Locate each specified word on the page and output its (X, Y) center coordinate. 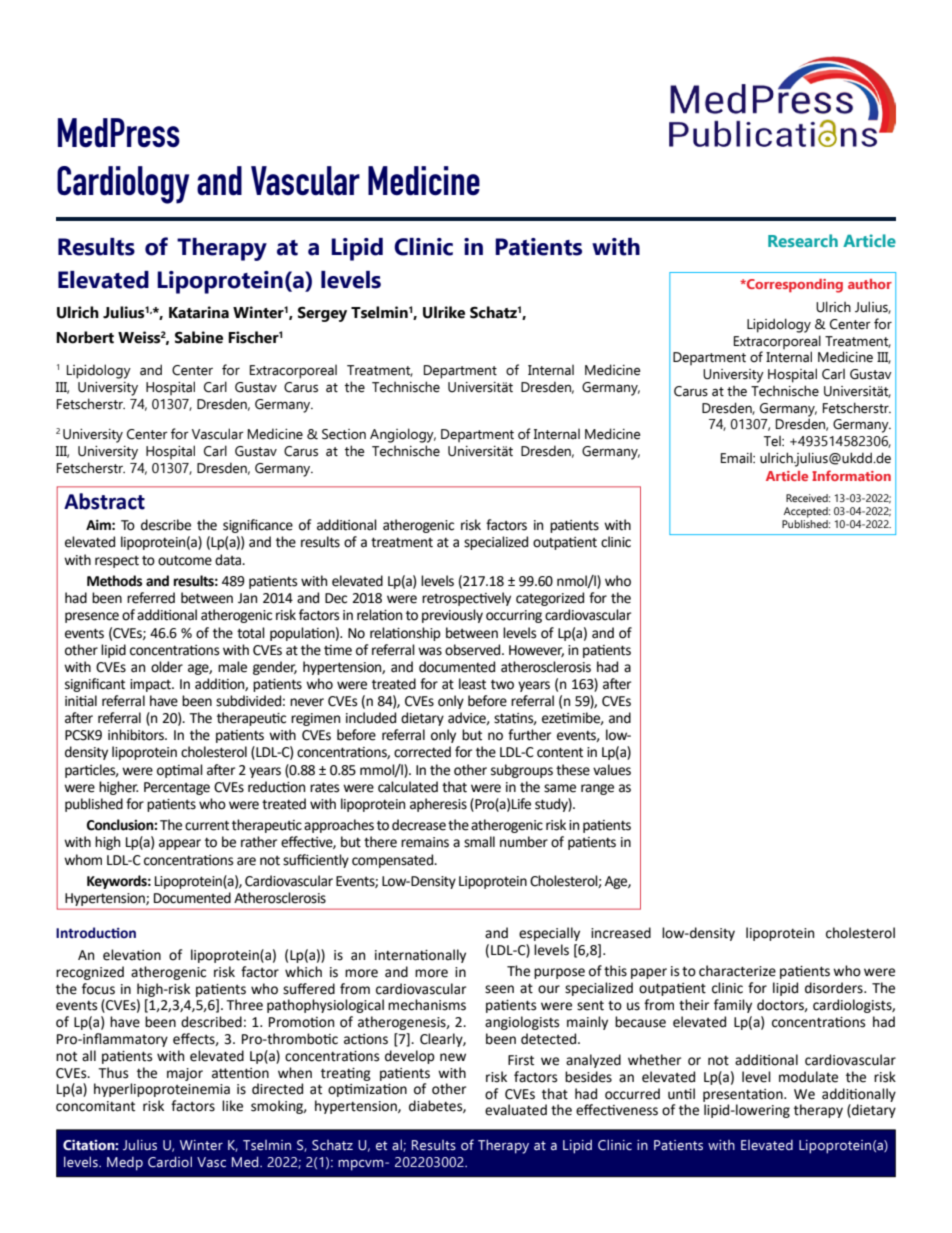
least (472, 684)
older (167, 667)
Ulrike (444, 312)
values (612, 770)
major (185, 1074)
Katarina (199, 312)
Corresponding (794, 286)
